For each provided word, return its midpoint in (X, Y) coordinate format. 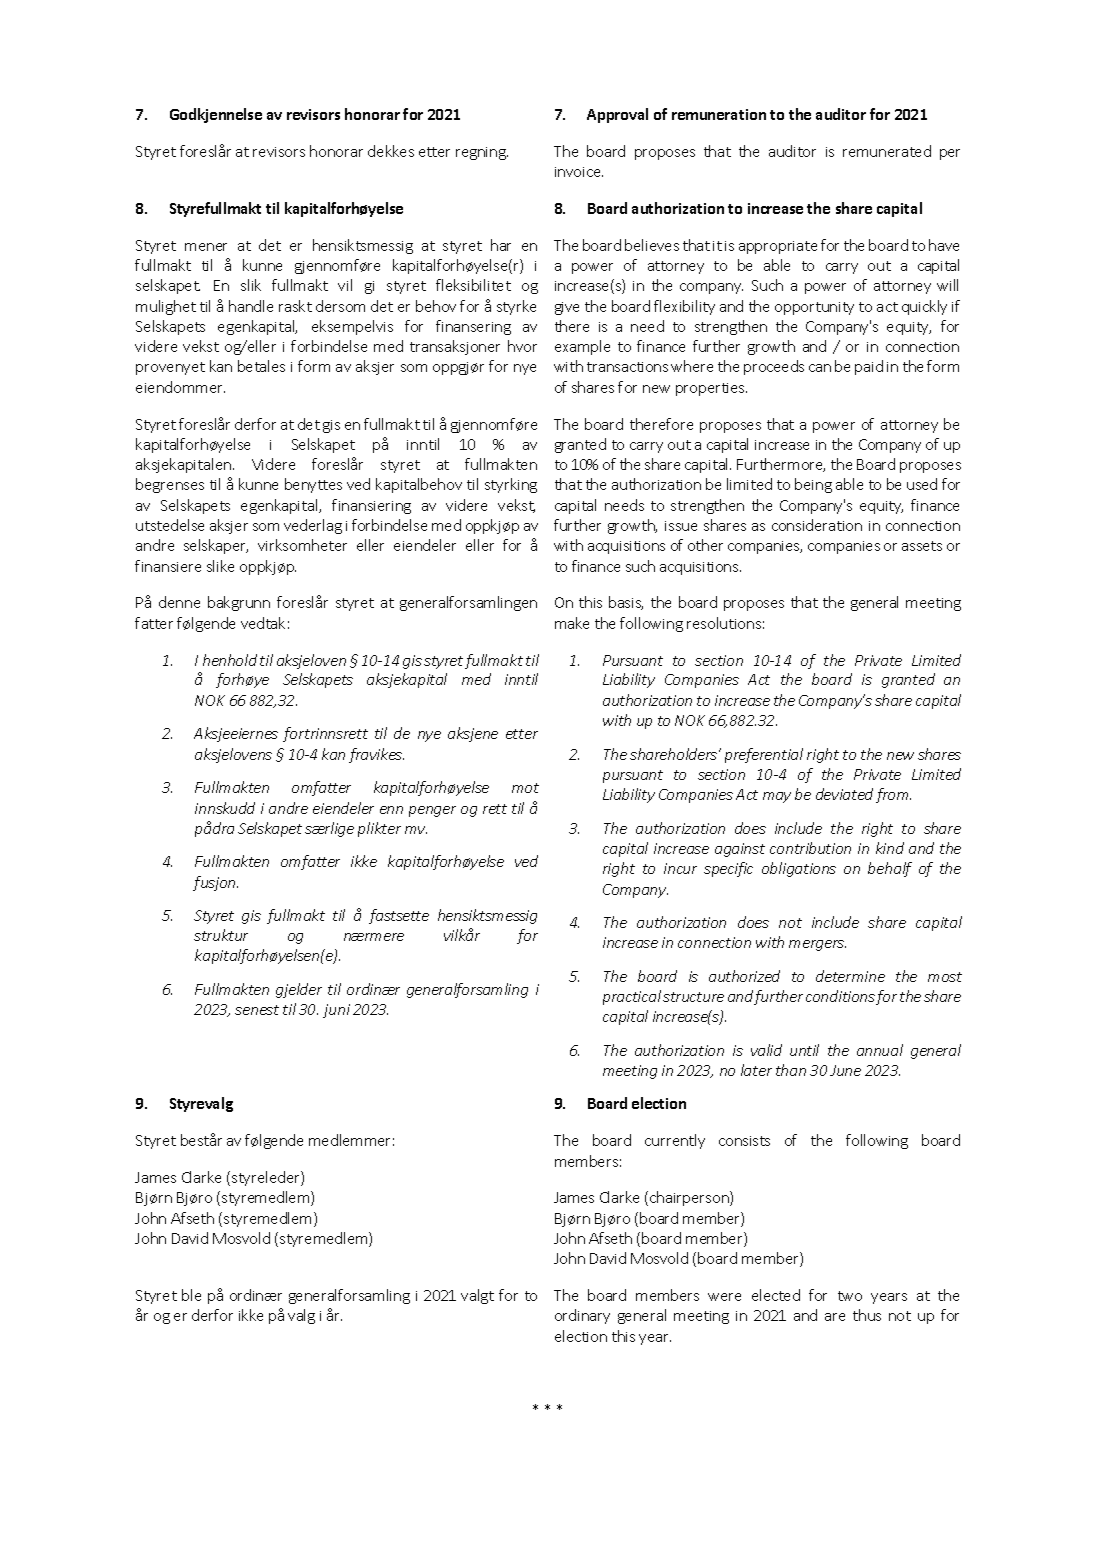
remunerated (887, 151)
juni (336, 1011)
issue (681, 526)
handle (251, 306)
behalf (890, 869)
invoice (579, 172)
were (724, 1297)
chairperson (690, 1198)
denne (179, 602)
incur (680, 868)
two (850, 1296)
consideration (817, 525)
